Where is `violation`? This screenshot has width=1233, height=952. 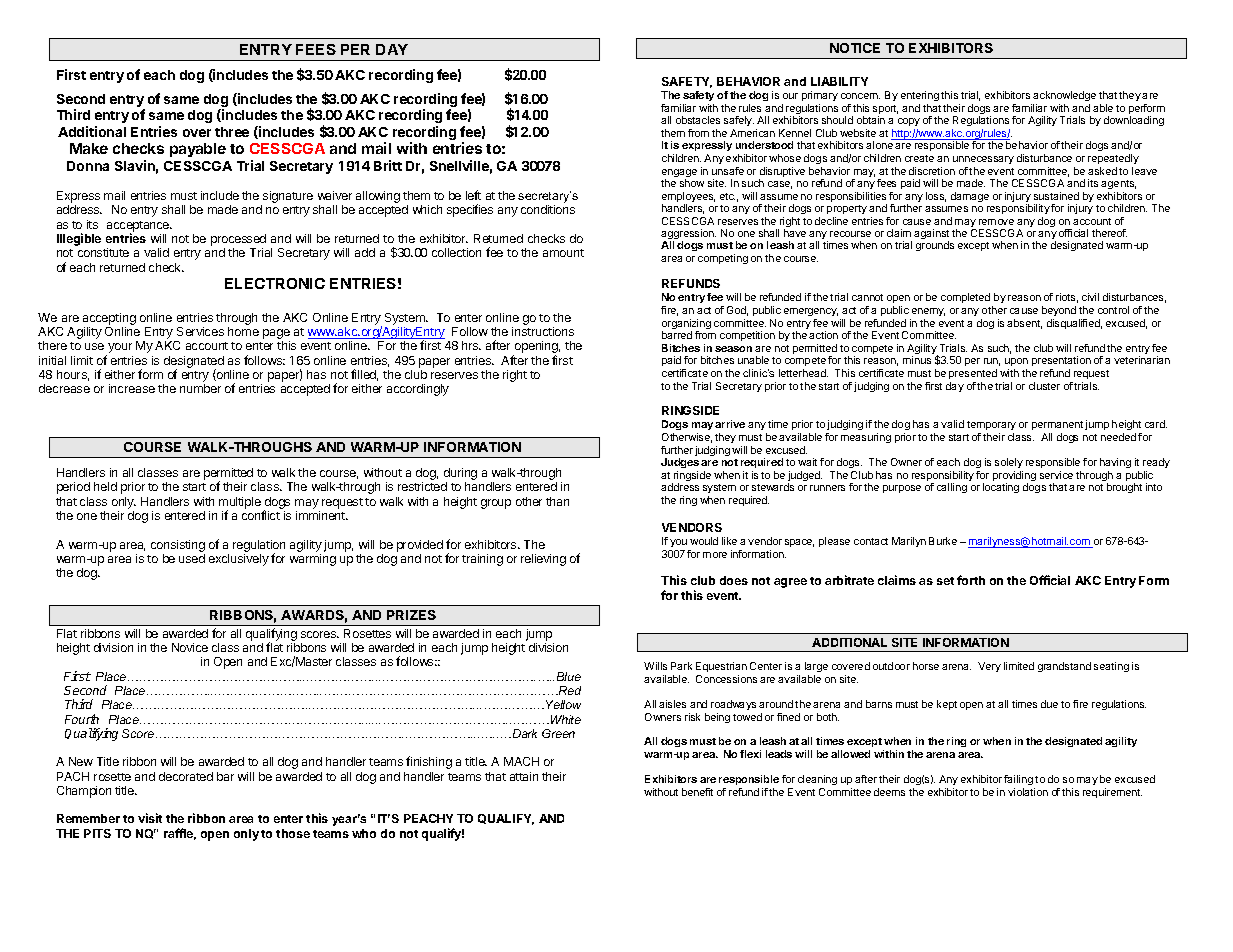
violation is located at coordinates (1028, 792).
